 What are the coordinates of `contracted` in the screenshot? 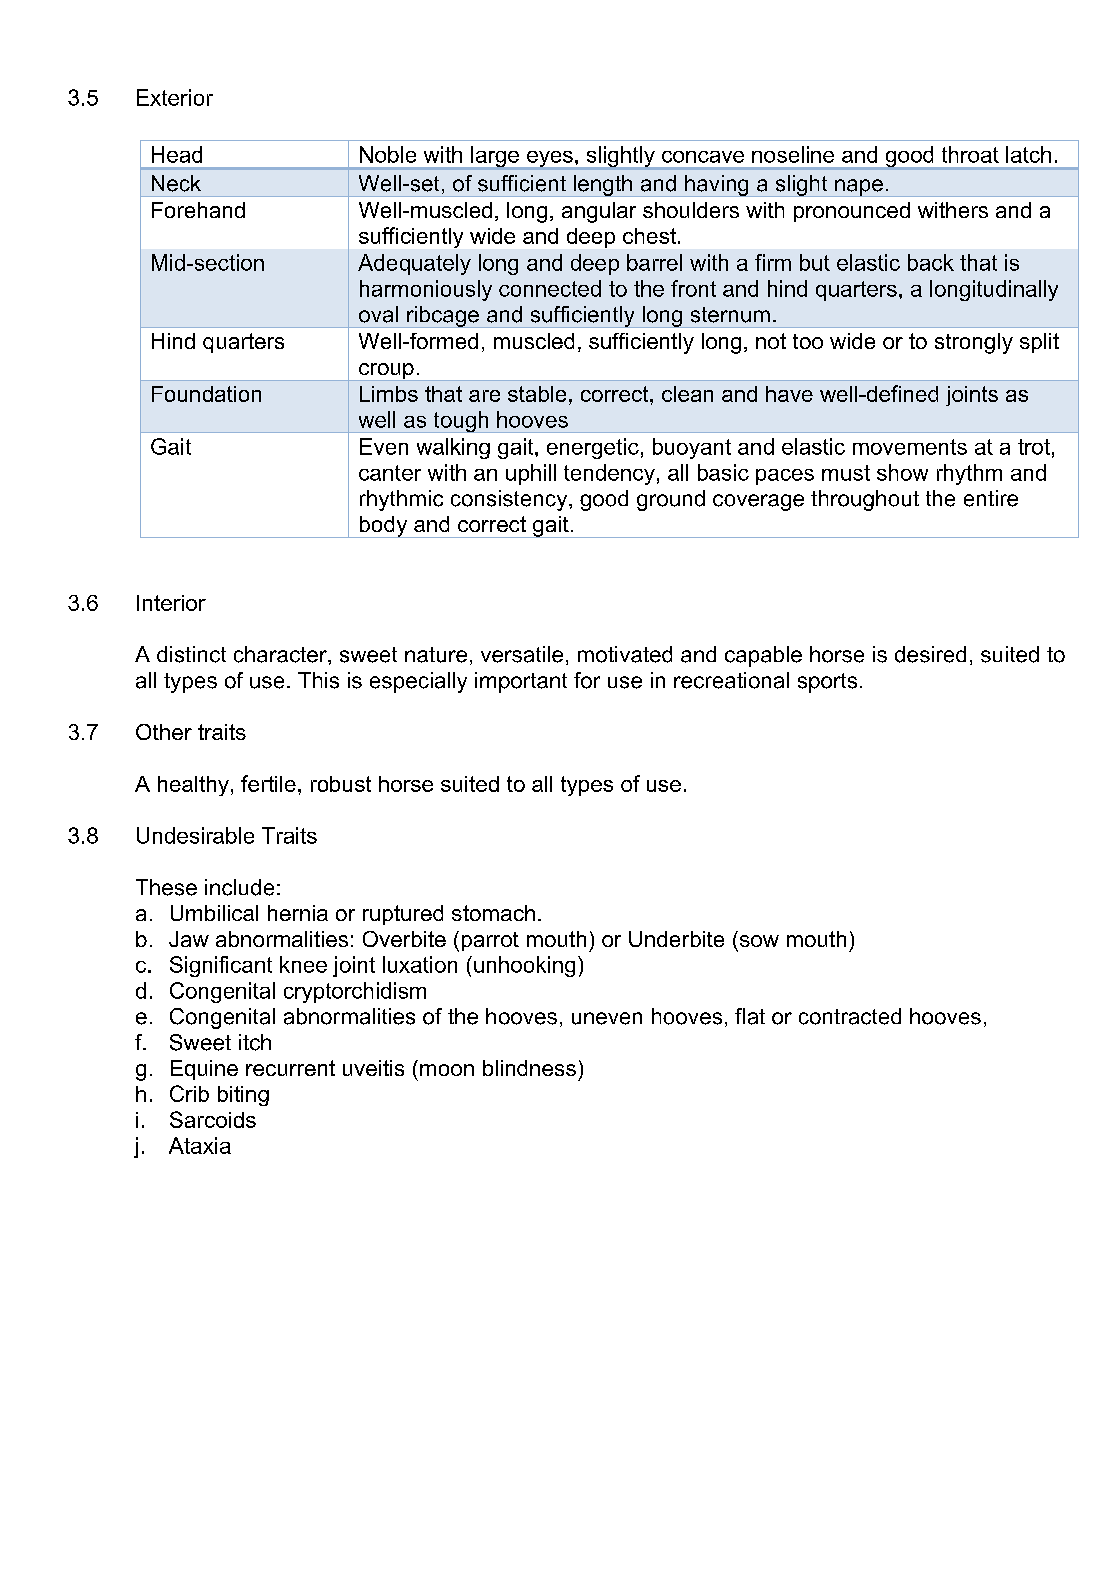 It's located at (850, 1016).
